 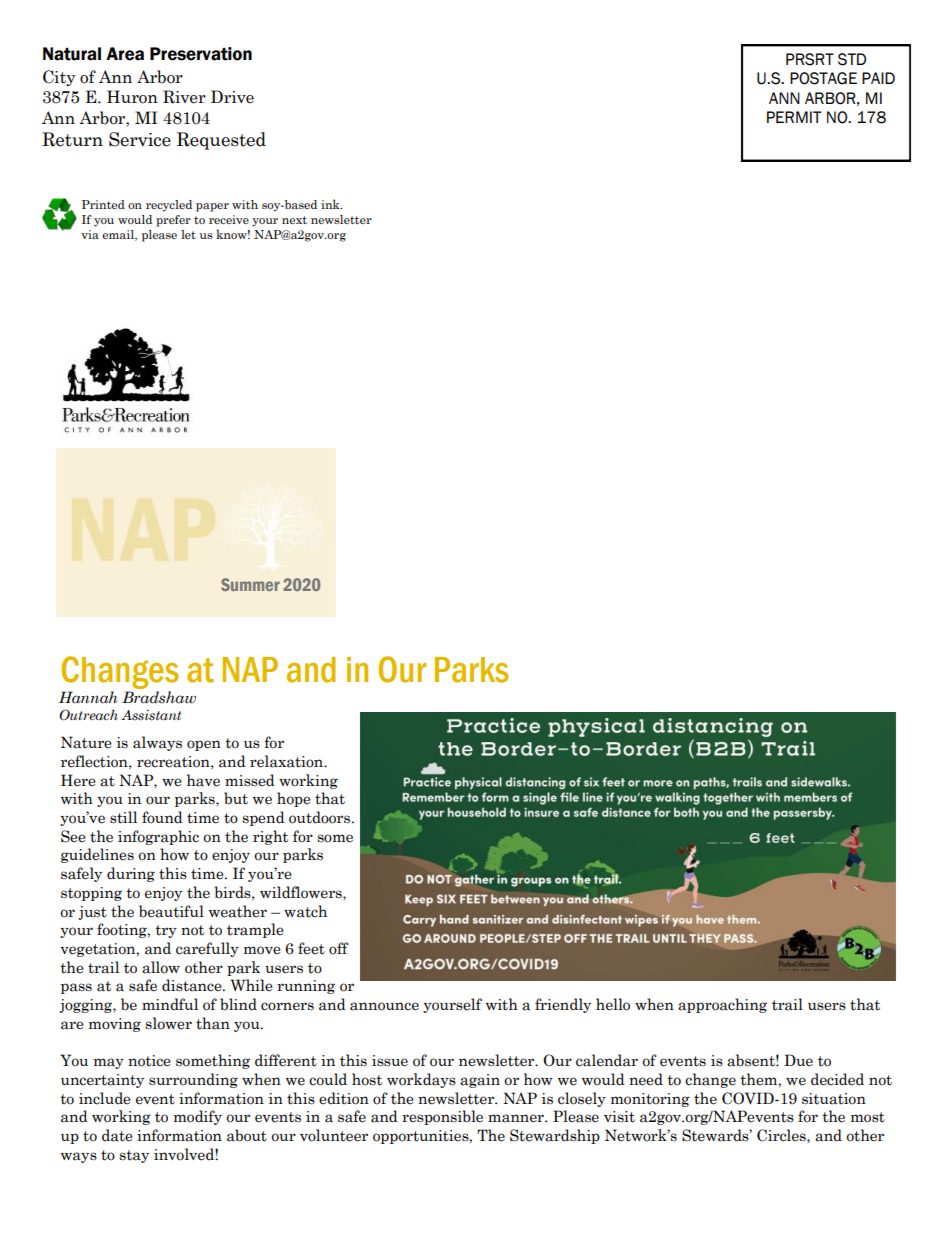 I want to click on Summer, so click(x=250, y=584).
